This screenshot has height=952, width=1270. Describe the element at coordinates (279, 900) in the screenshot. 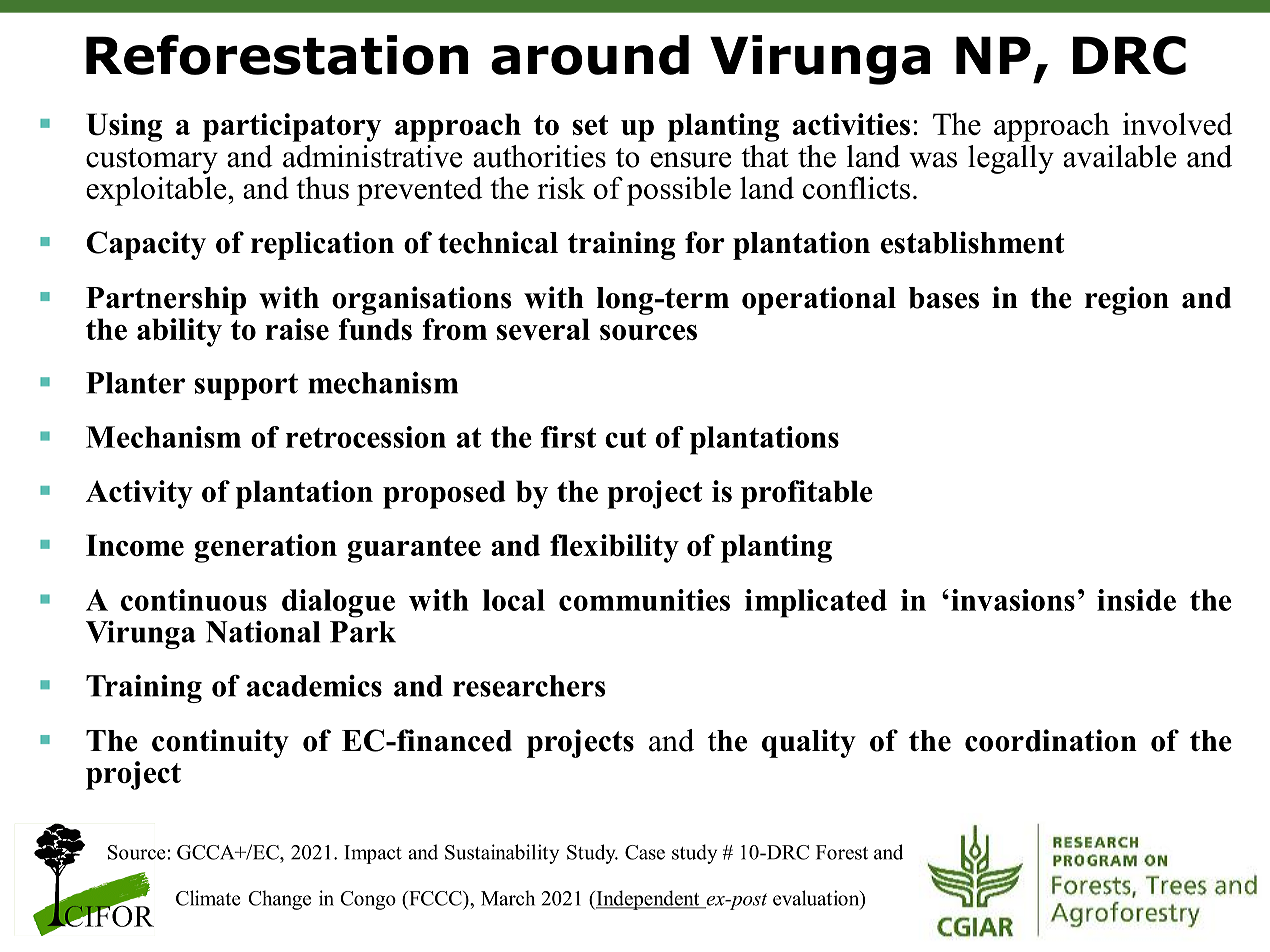

I see `Change` at that location.
